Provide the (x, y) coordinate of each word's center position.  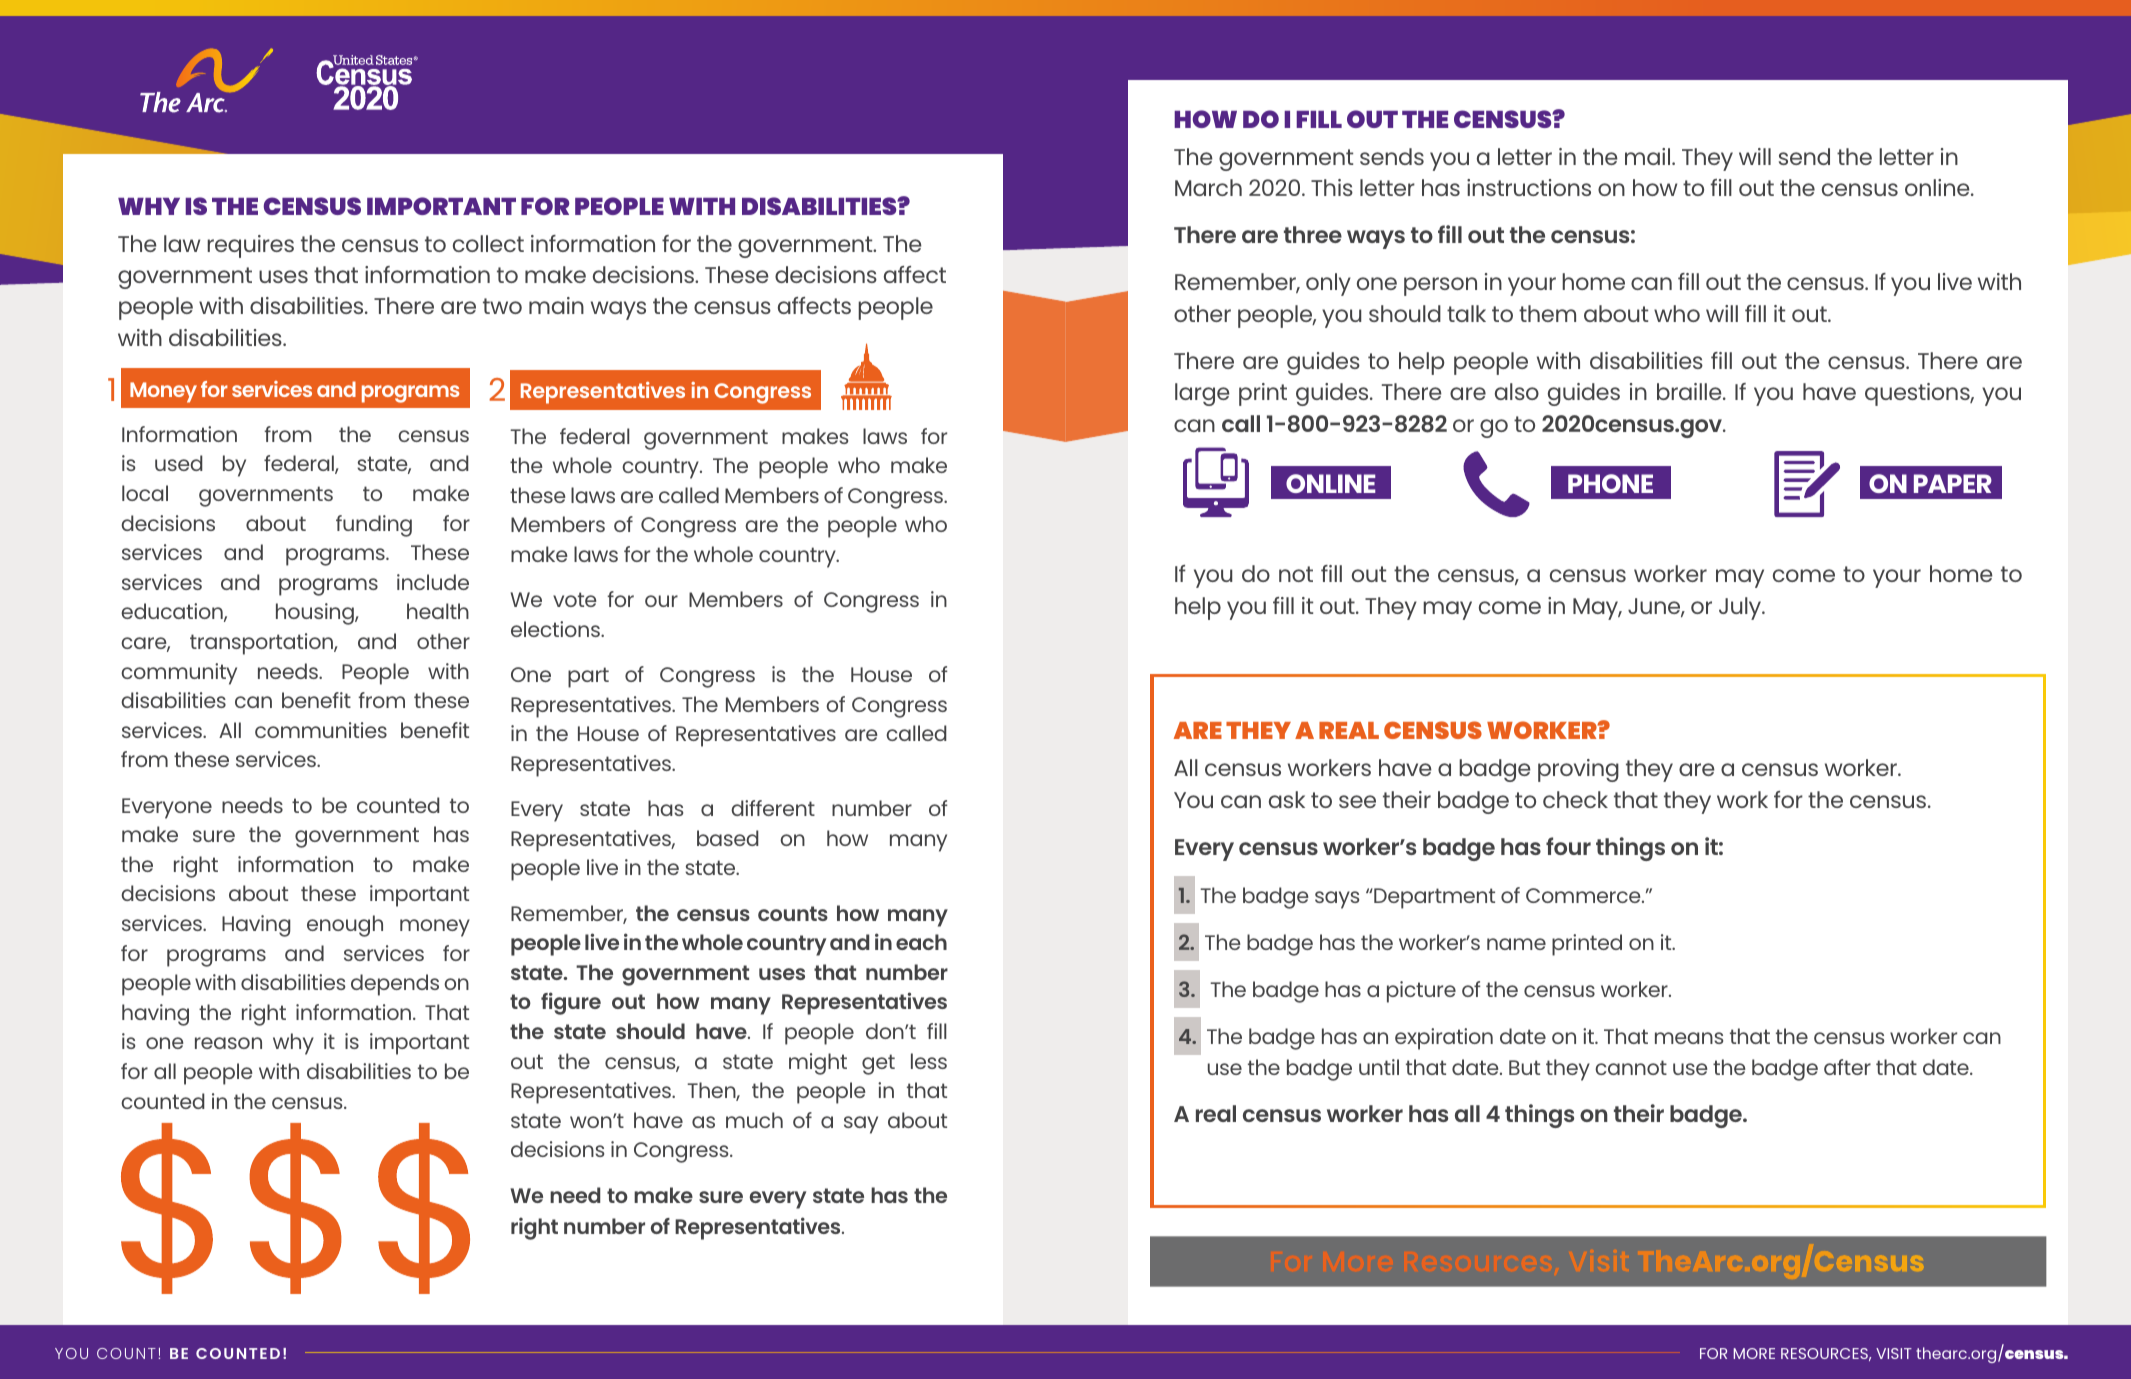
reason (228, 1043)
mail (1649, 156)
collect (488, 243)
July (1741, 608)
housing (316, 614)
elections (556, 629)
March (1208, 187)
